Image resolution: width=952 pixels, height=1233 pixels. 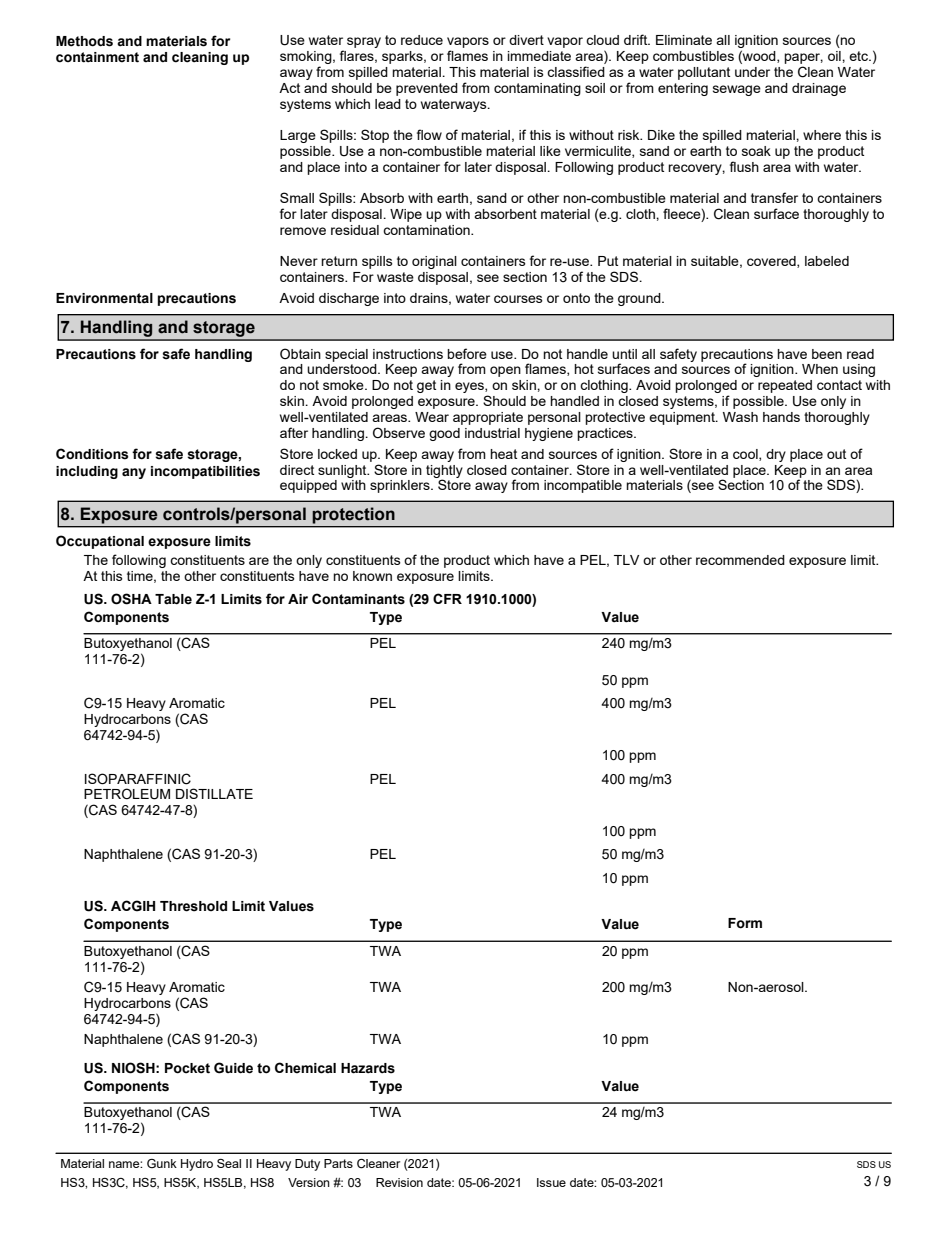 What do you see at coordinates (745, 923) in the image?
I see `Form` at bounding box center [745, 923].
